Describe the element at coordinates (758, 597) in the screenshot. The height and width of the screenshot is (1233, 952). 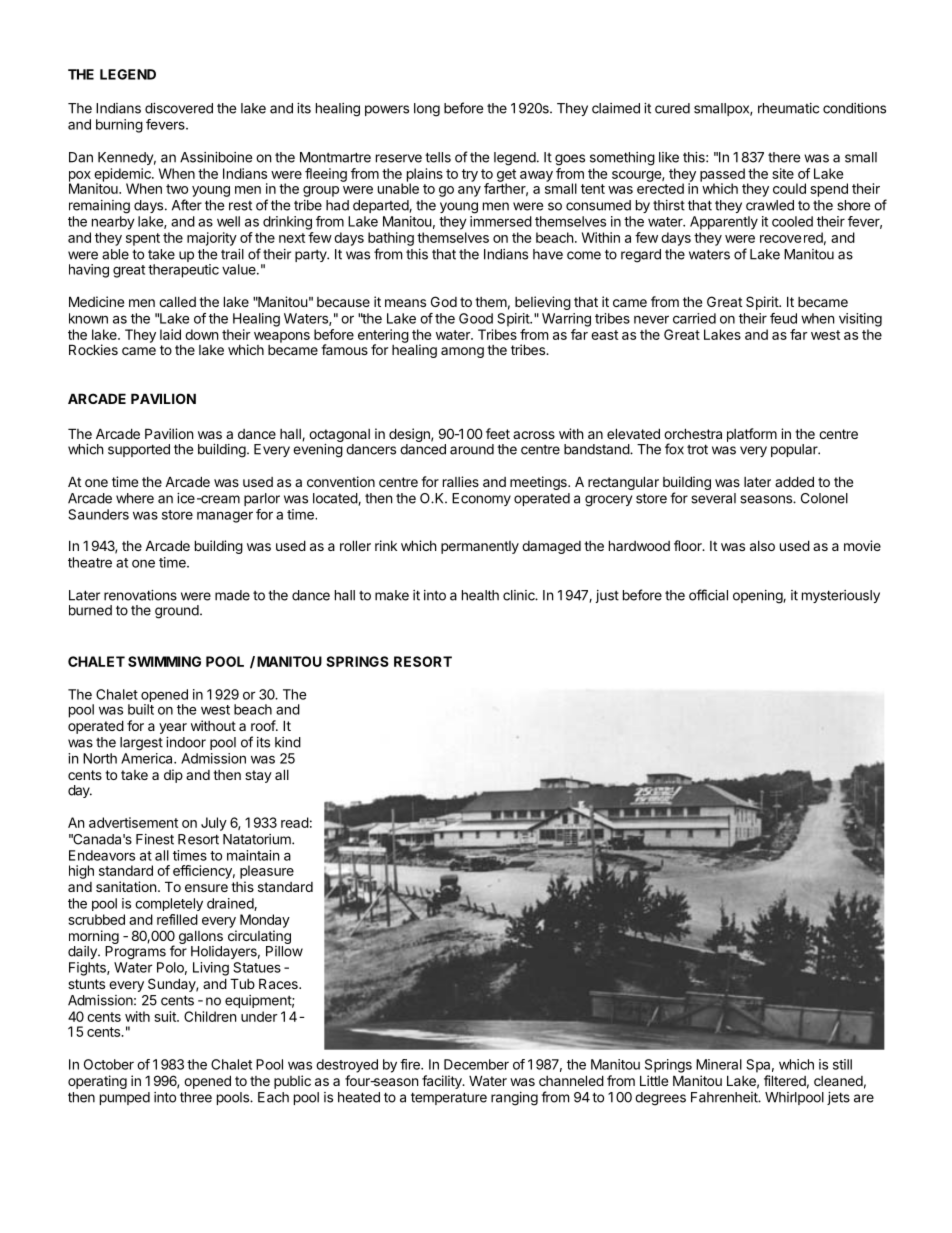
I see `opening` at that location.
